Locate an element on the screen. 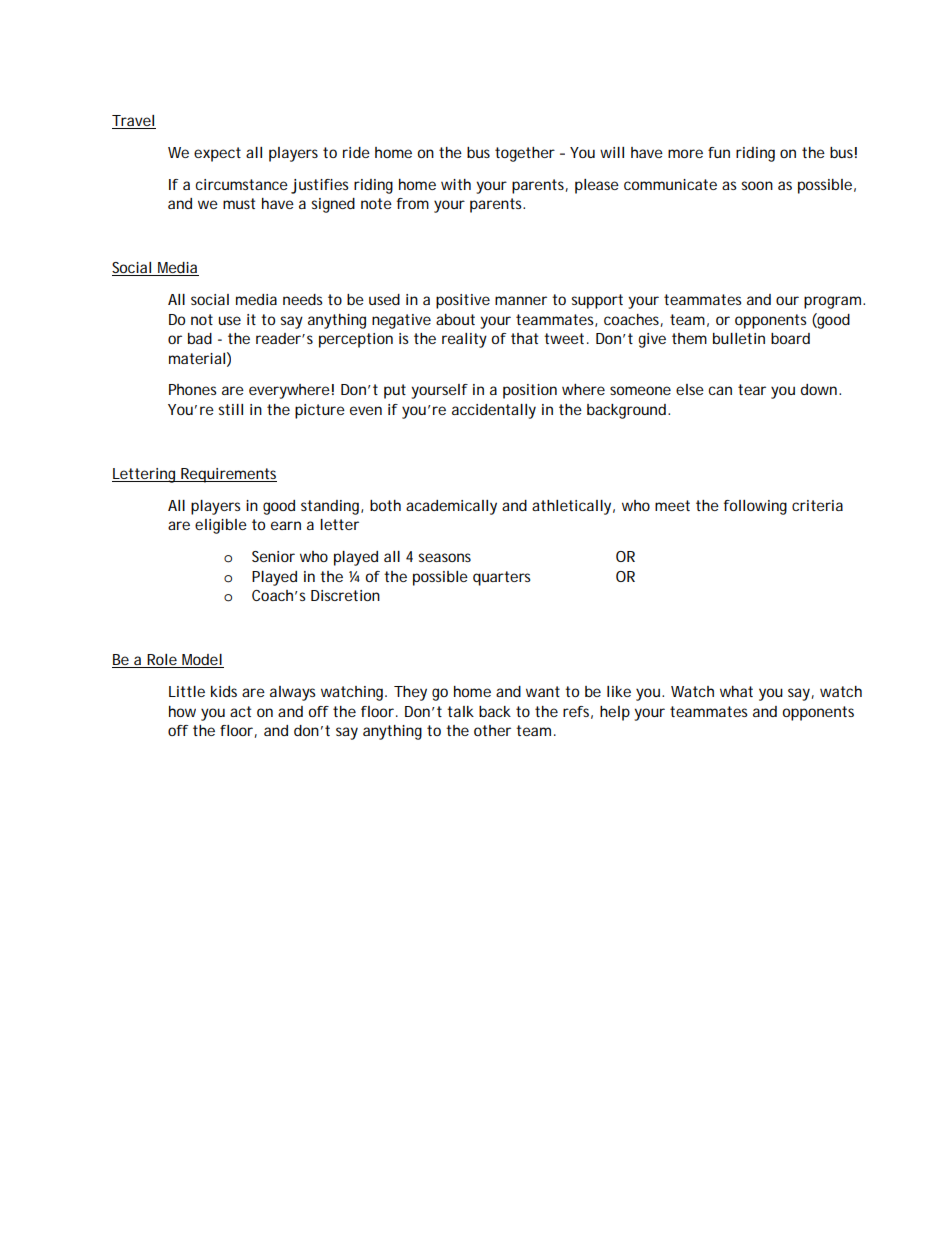 Image resolution: width=952 pixels, height=1233 pixels. fun is located at coordinates (719, 152).
